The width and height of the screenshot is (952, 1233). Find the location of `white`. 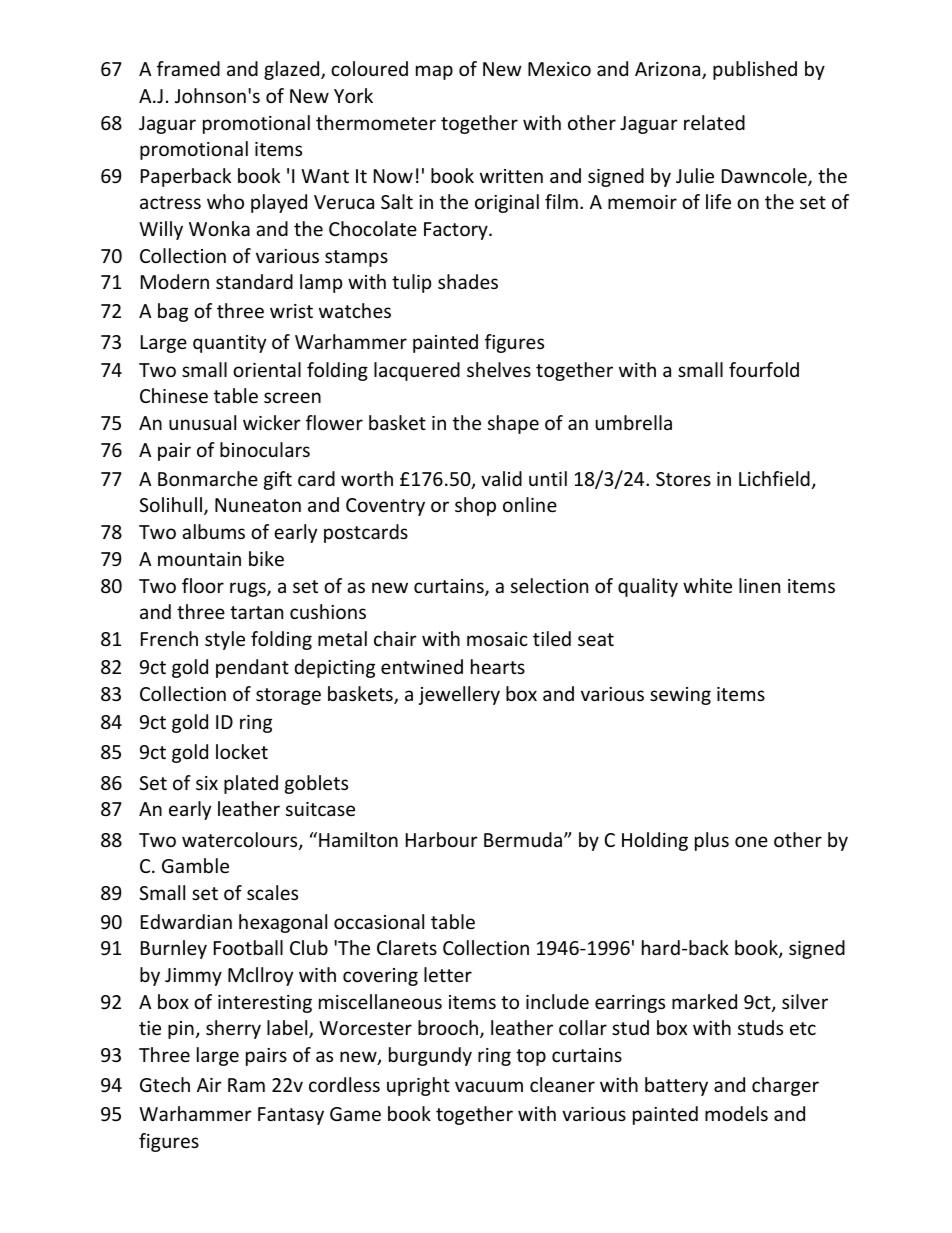

white is located at coordinates (707, 585).
